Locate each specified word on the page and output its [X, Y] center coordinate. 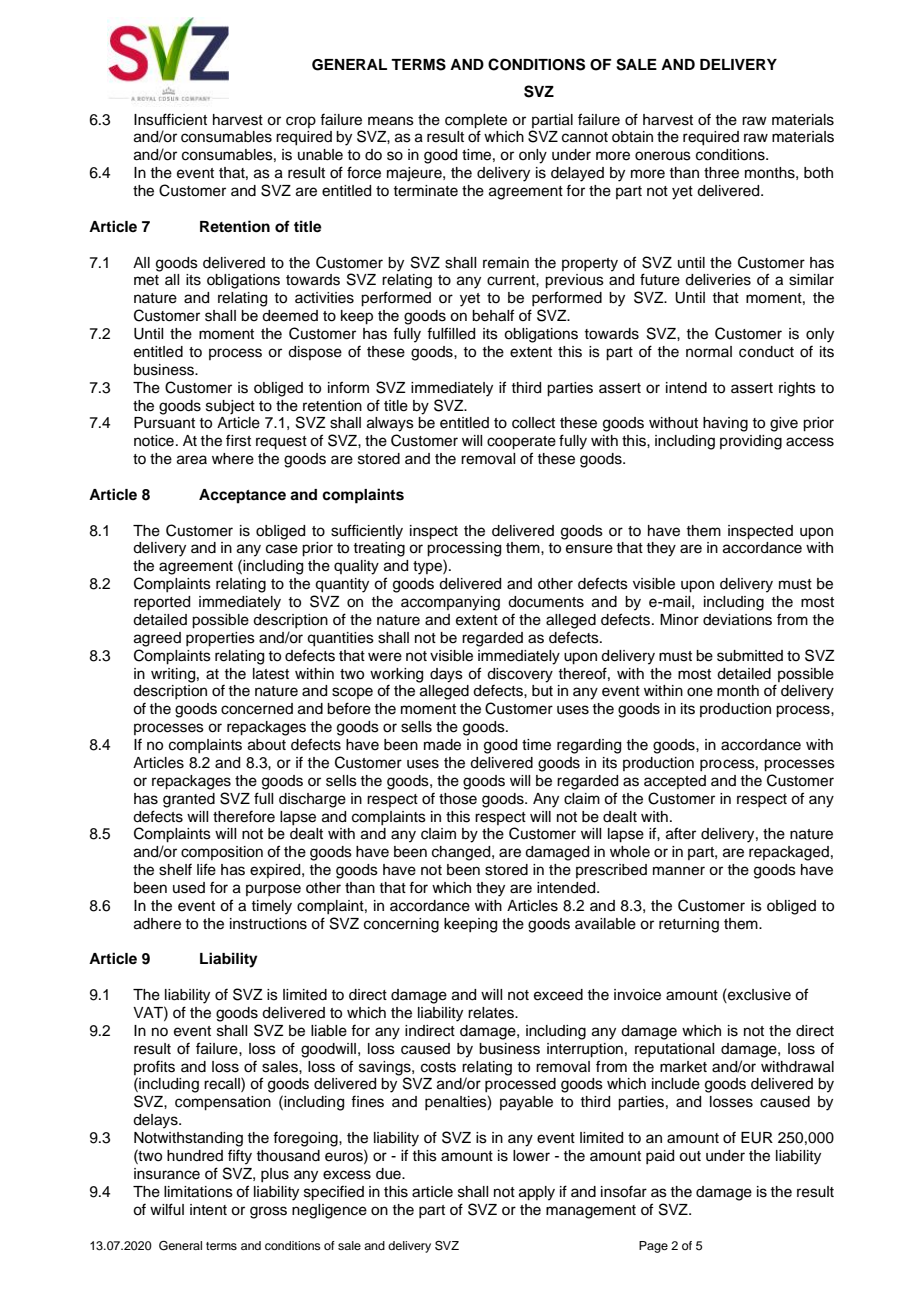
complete [476, 121]
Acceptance [242, 496]
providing [751, 442]
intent [208, 1210]
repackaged [789, 853]
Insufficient [170, 119]
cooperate [521, 443]
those [458, 799]
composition [222, 853]
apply [537, 1193]
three [721, 173]
